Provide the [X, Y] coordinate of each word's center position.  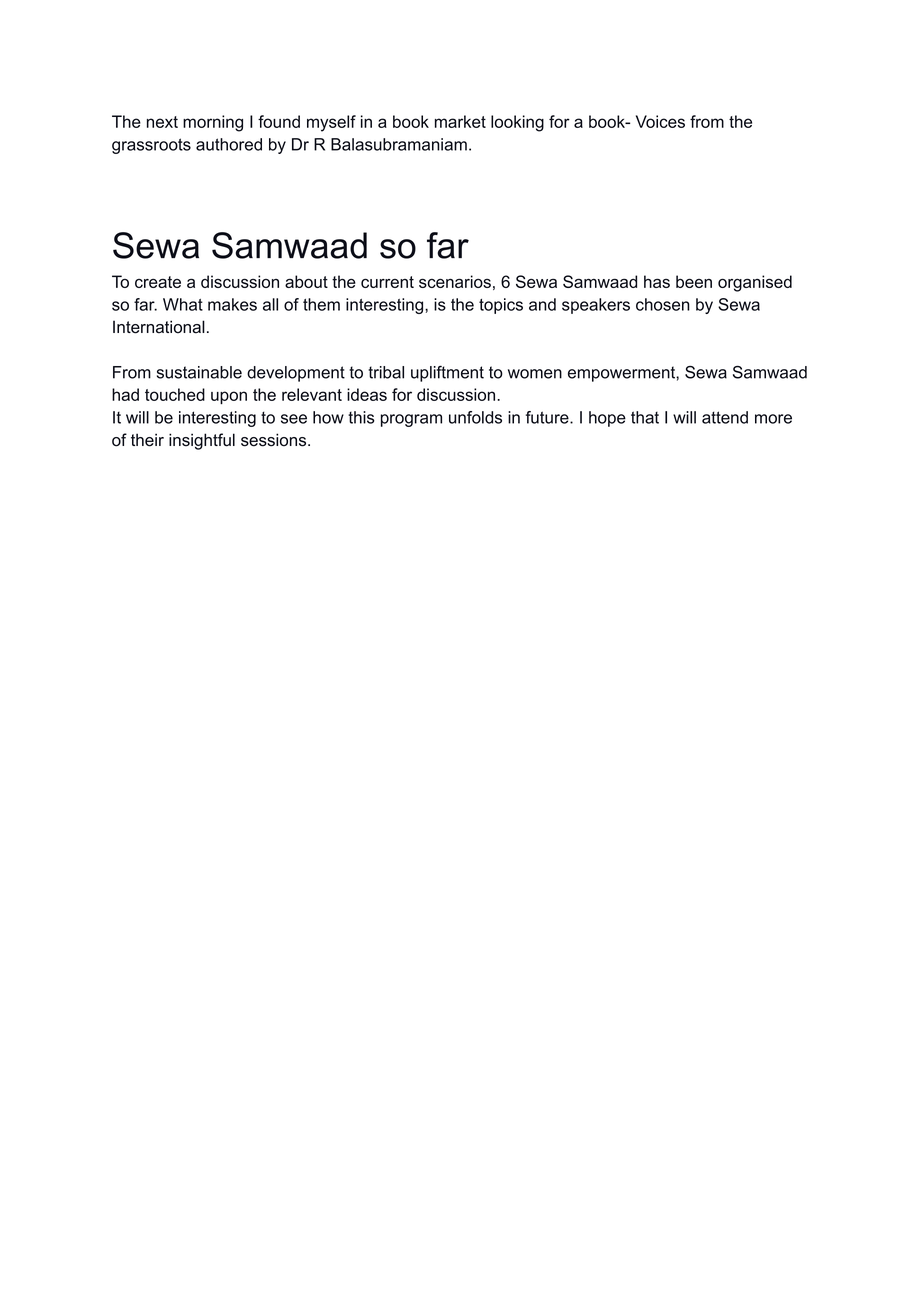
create [158, 282]
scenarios [455, 281]
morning [213, 123]
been [694, 281]
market [460, 121]
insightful [202, 441]
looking [517, 123]
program [411, 420]
